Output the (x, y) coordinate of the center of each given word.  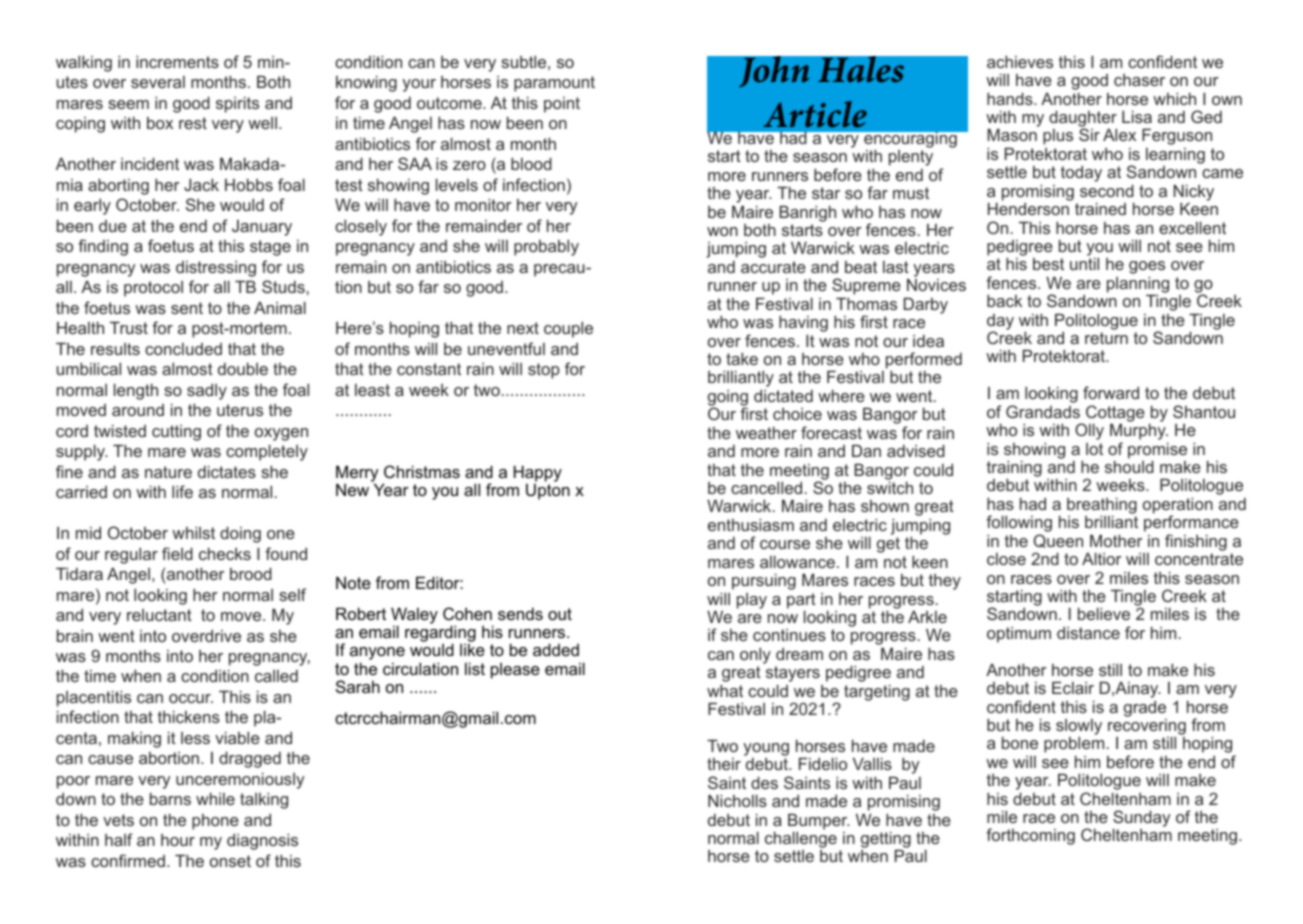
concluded (183, 349)
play (752, 601)
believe (1104, 613)
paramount (554, 84)
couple (568, 329)
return (1106, 338)
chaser (1139, 80)
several (158, 82)
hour (178, 840)
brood (251, 573)
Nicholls (737, 800)
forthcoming (1030, 836)
